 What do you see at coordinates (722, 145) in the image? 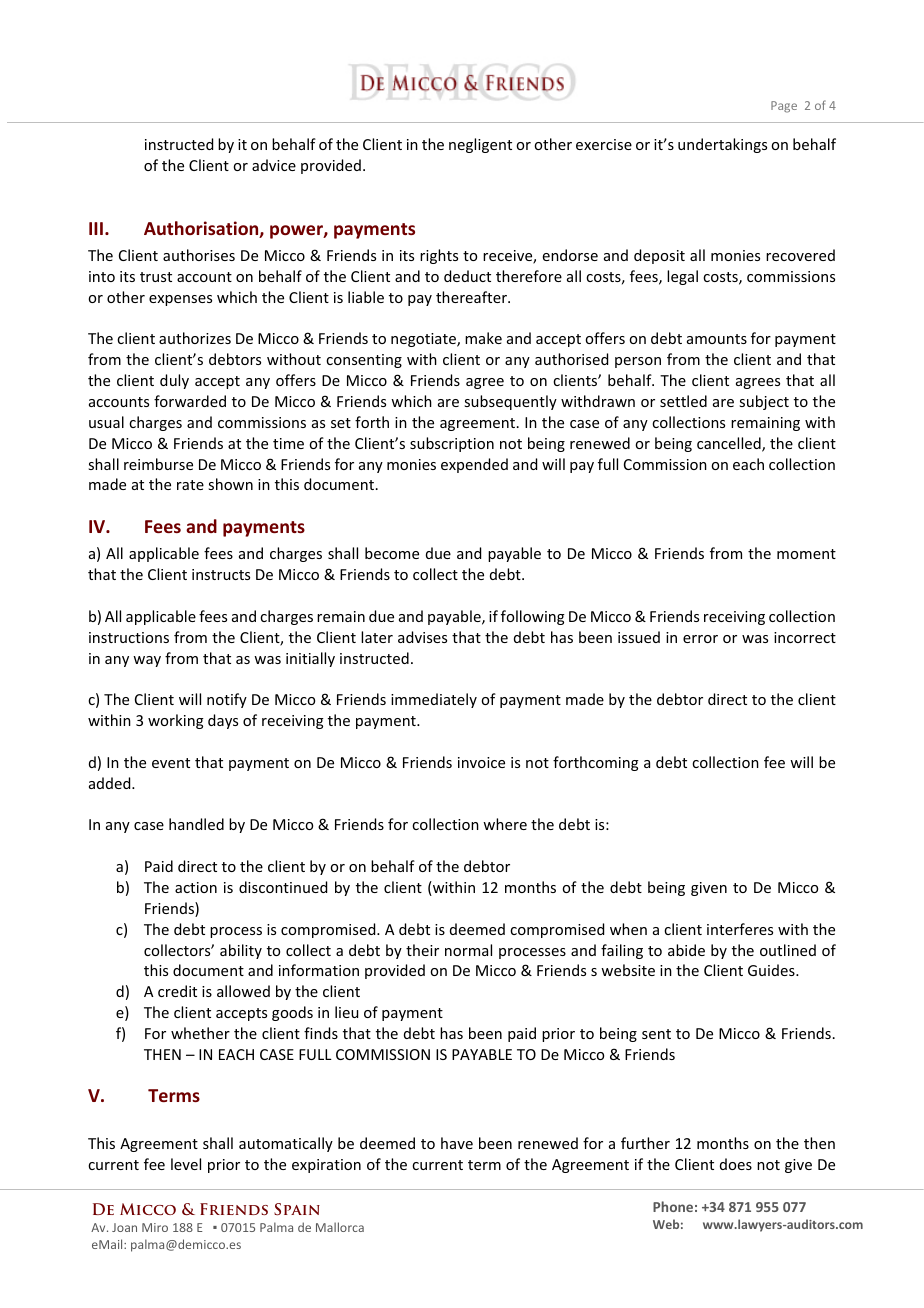
I see `undertakings` at bounding box center [722, 145].
